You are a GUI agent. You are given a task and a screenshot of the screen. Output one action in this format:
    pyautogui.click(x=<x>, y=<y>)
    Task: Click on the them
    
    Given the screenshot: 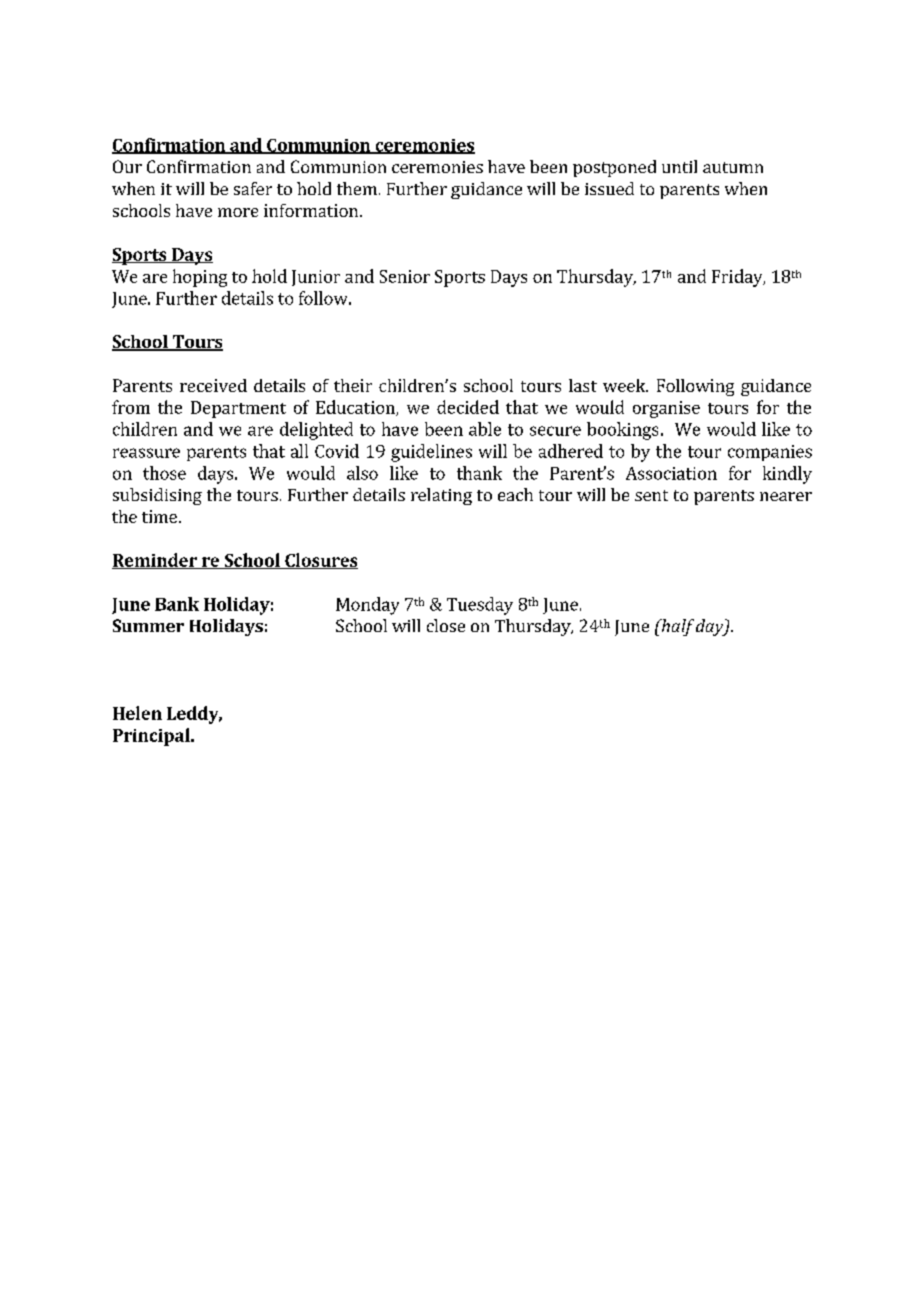 What is the action you would take?
    pyautogui.click(x=357, y=188)
